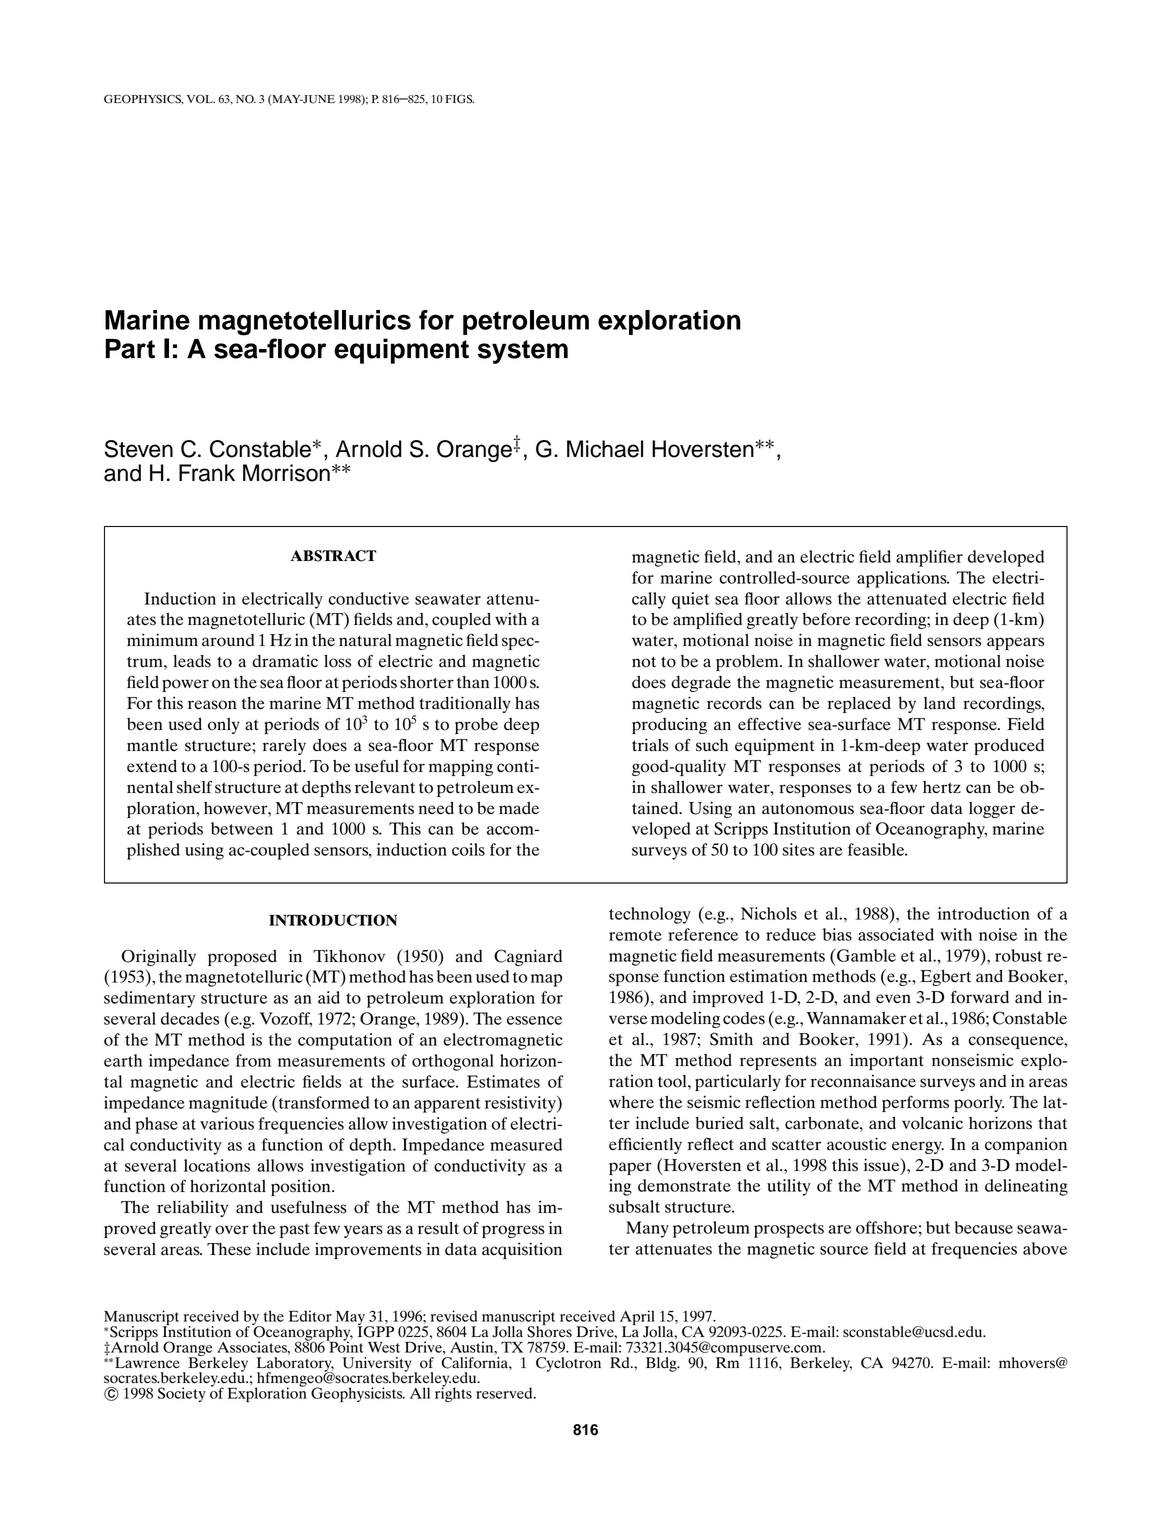 The width and height of the document is (1175, 1521). I want to click on ABSTRACT, so click(333, 556).
